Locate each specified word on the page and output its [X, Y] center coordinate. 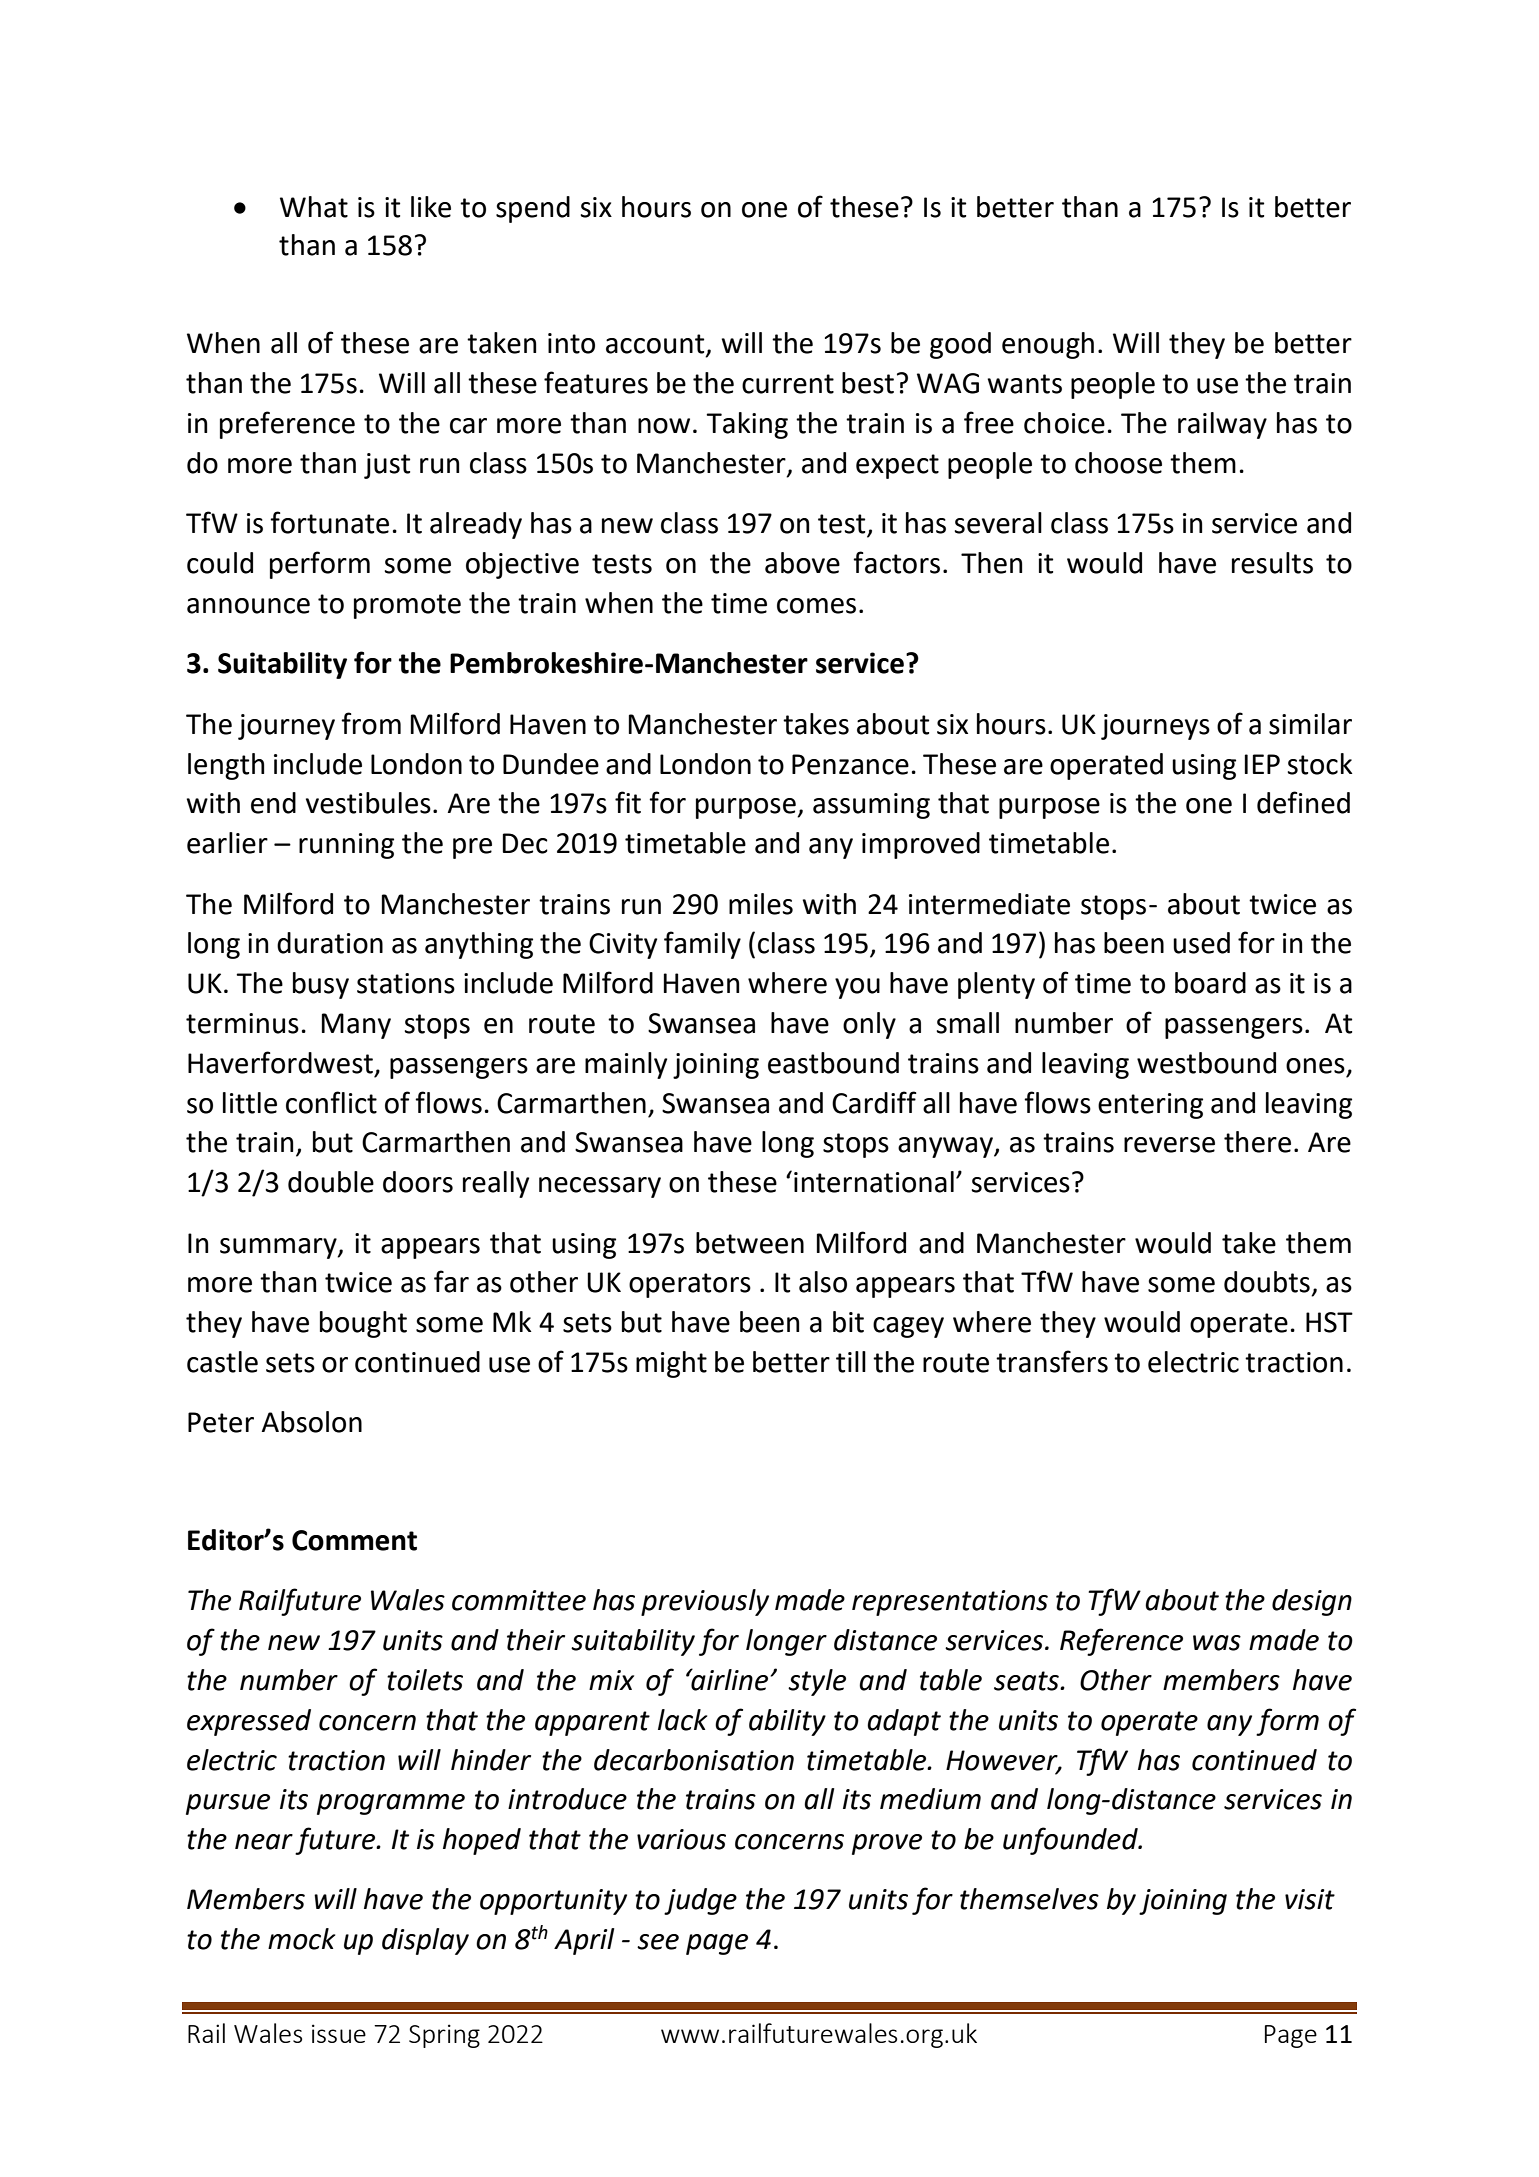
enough [1048, 345]
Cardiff [874, 1102]
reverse [1169, 1145]
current [788, 384]
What [314, 207]
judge [700, 1901]
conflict [331, 1102]
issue [339, 2033]
